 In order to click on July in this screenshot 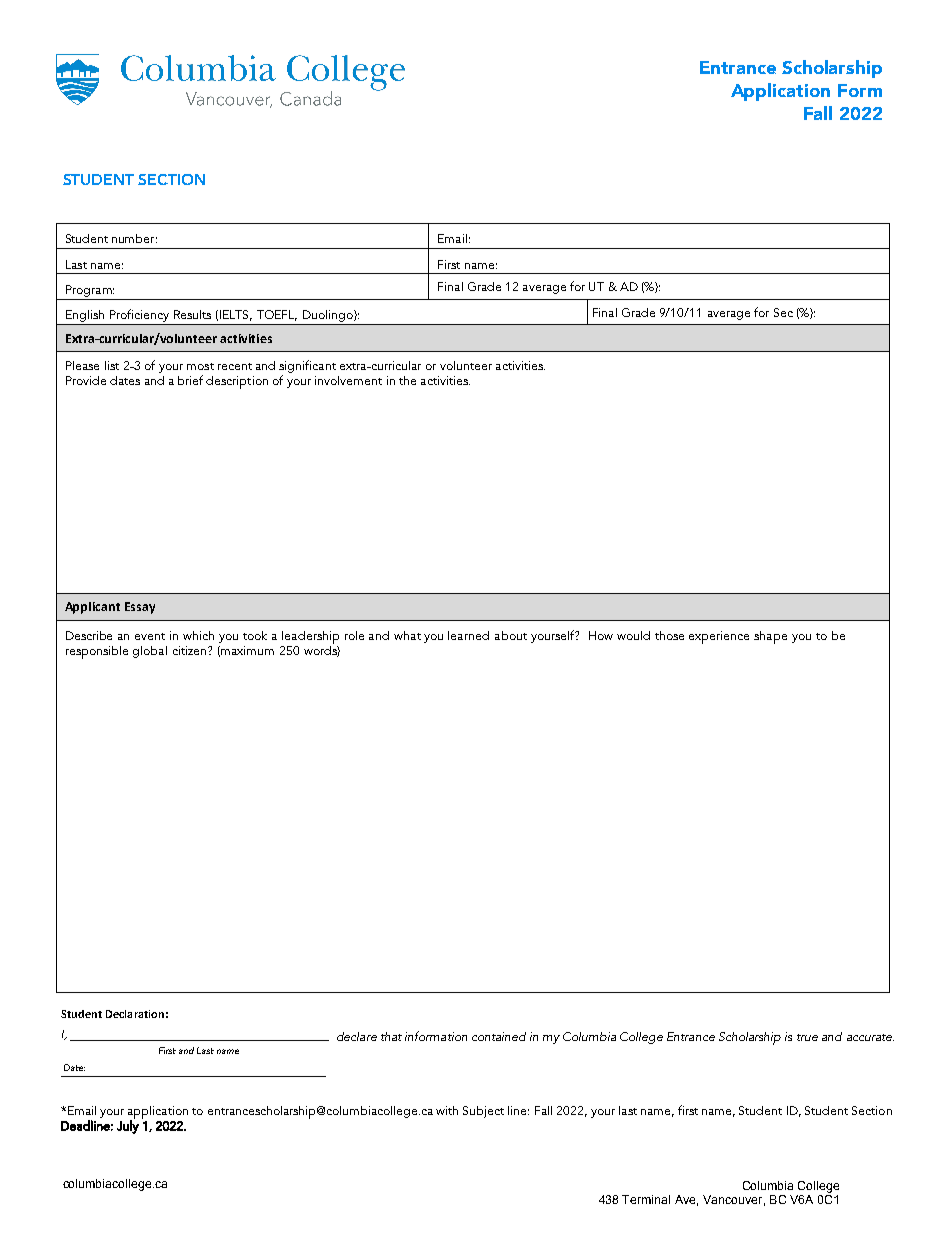, I will do `click(128, 1126)`.
